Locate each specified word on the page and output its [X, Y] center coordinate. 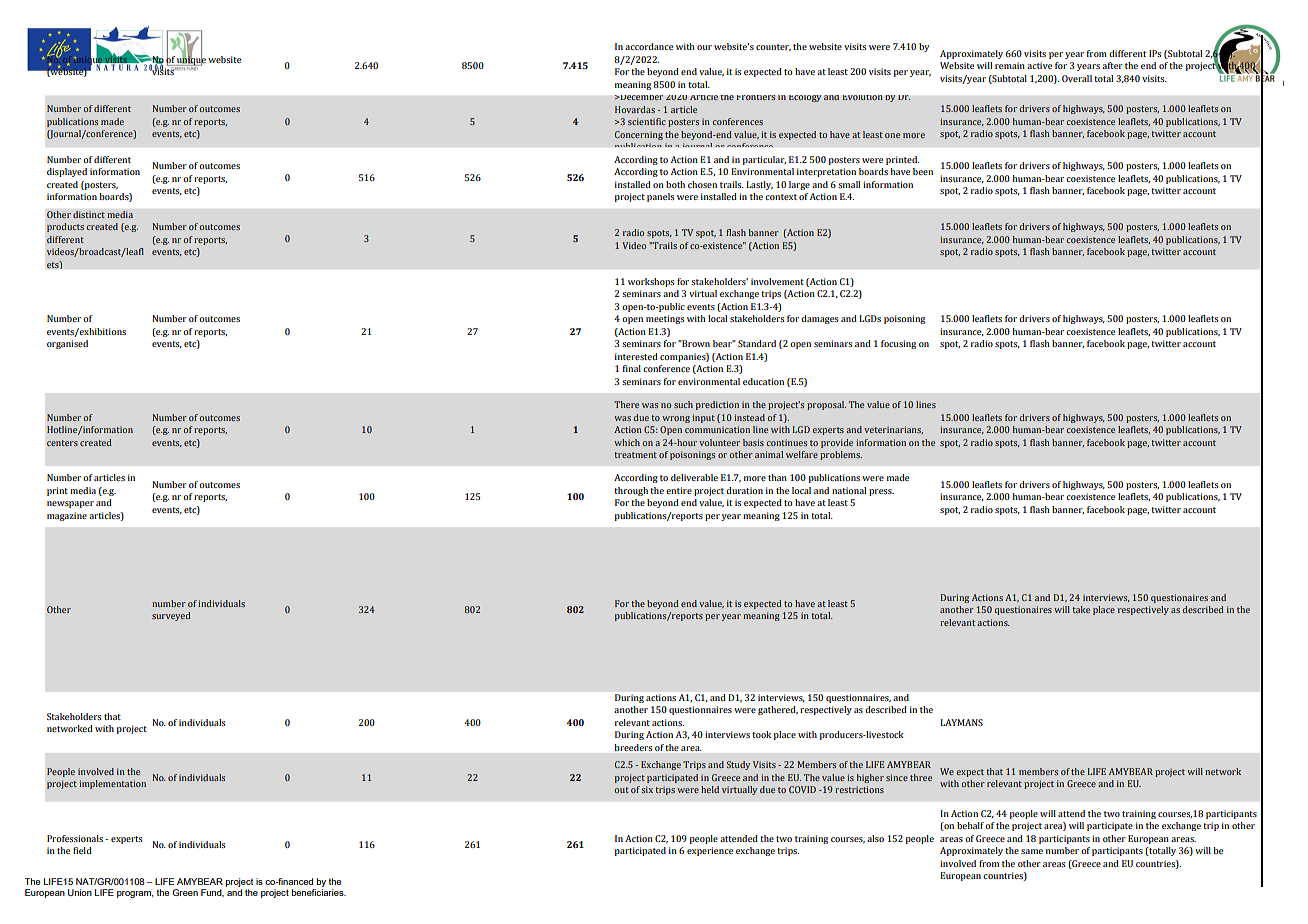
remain [1010, 65]
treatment [635, 455]
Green [185, 892]
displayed [67, 172]
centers [62, 443]
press [881, 492]
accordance [649, 46]
